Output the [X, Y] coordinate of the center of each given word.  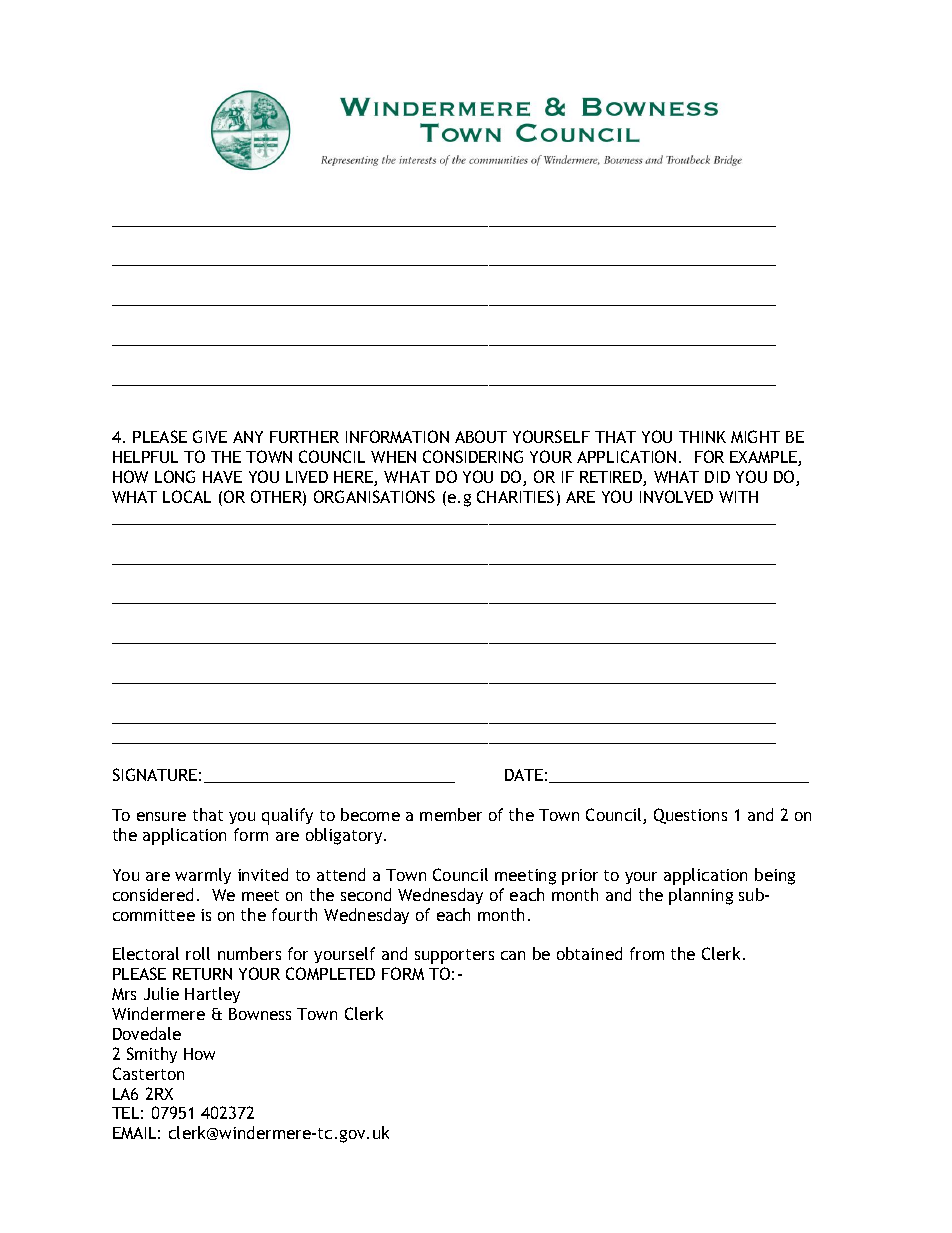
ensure [161, 816]
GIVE [210, 436]
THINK [702, 437]
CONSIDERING [473, 456]
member [451, 814]
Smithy [152, 1055]
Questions [690, 816]
